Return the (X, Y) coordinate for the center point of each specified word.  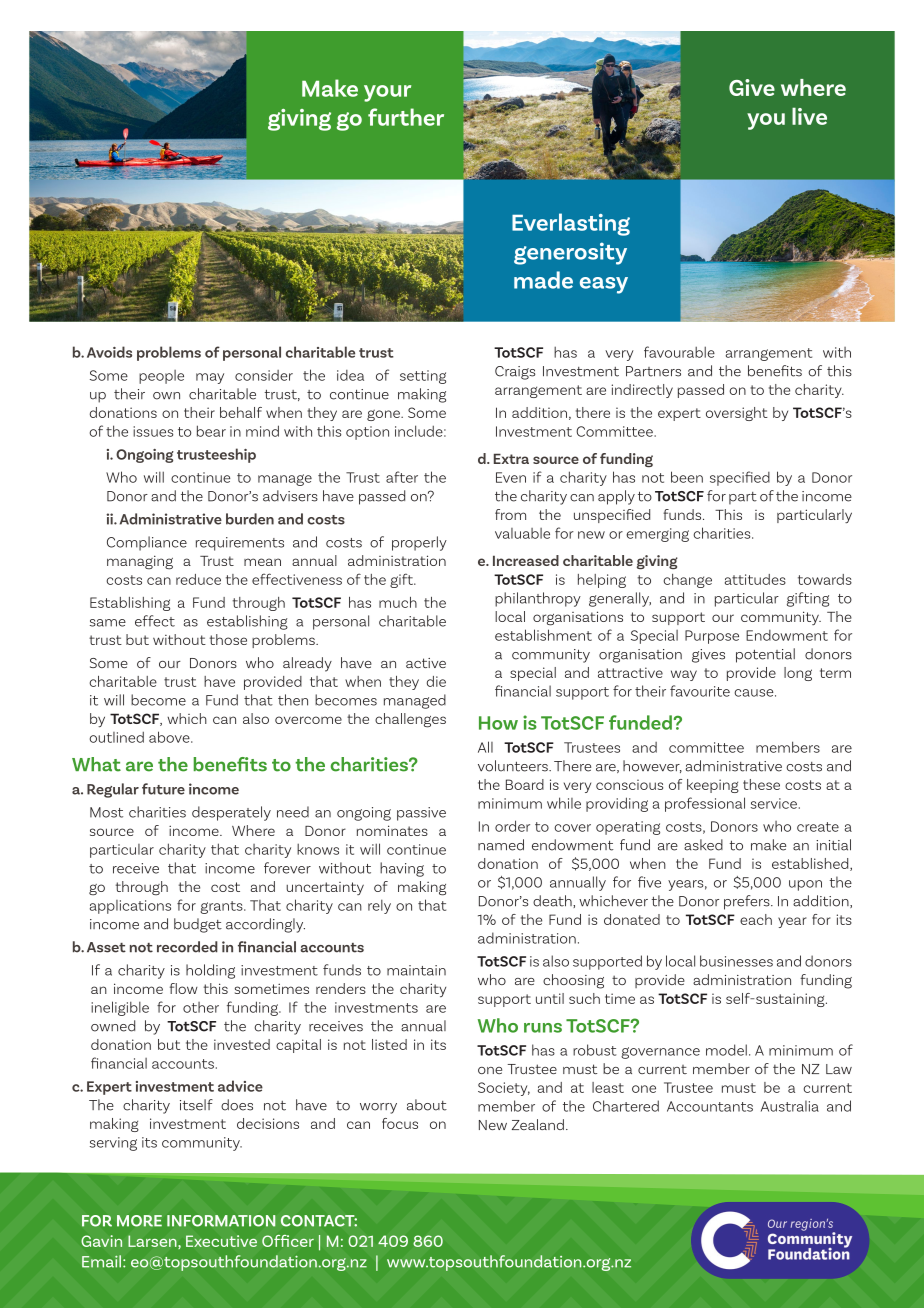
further (406, 117)
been (687, 477)
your (387, 93)
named (501, 845)
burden (250, 519)
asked (703, 845)
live (809, 116)
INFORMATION (221, 1221)
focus (400, 1123)
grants (222, 907)
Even (511, 477)
